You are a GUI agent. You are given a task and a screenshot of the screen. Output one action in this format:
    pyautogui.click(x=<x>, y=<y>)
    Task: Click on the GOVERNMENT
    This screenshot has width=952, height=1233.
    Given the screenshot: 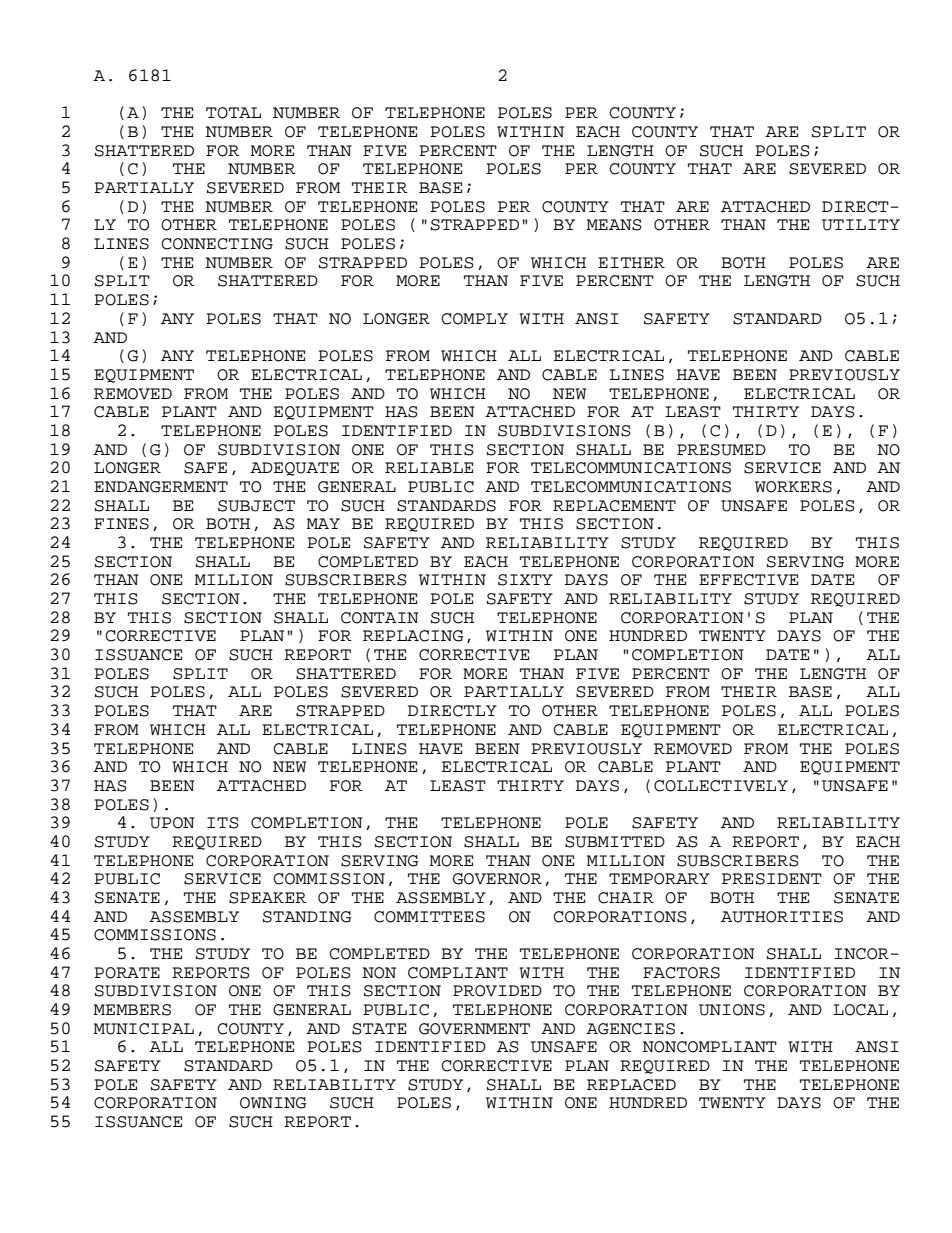 What is the action you would take?
    pyautogui.click(x=474, y=1029)
